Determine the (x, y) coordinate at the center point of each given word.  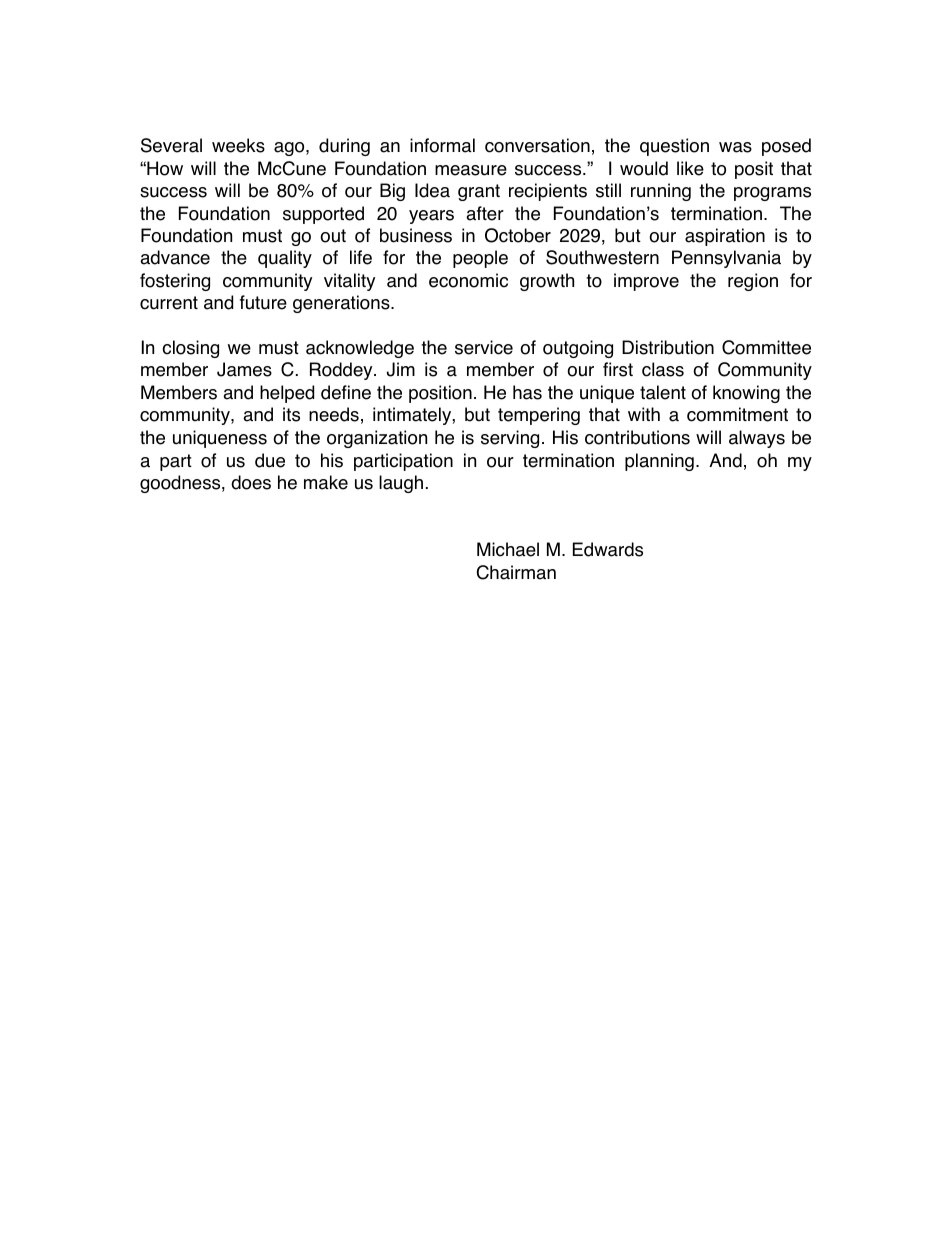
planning (659, 462)
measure (471, 170)
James (244, 369)
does (251, 482)
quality (285, 259)
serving (510, 439)
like (690, 168)
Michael (508, 549)
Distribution (668, 347)
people (480, 259)
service (484, 347)
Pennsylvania (726, 259)
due (270, 460)
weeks (238, 145)
